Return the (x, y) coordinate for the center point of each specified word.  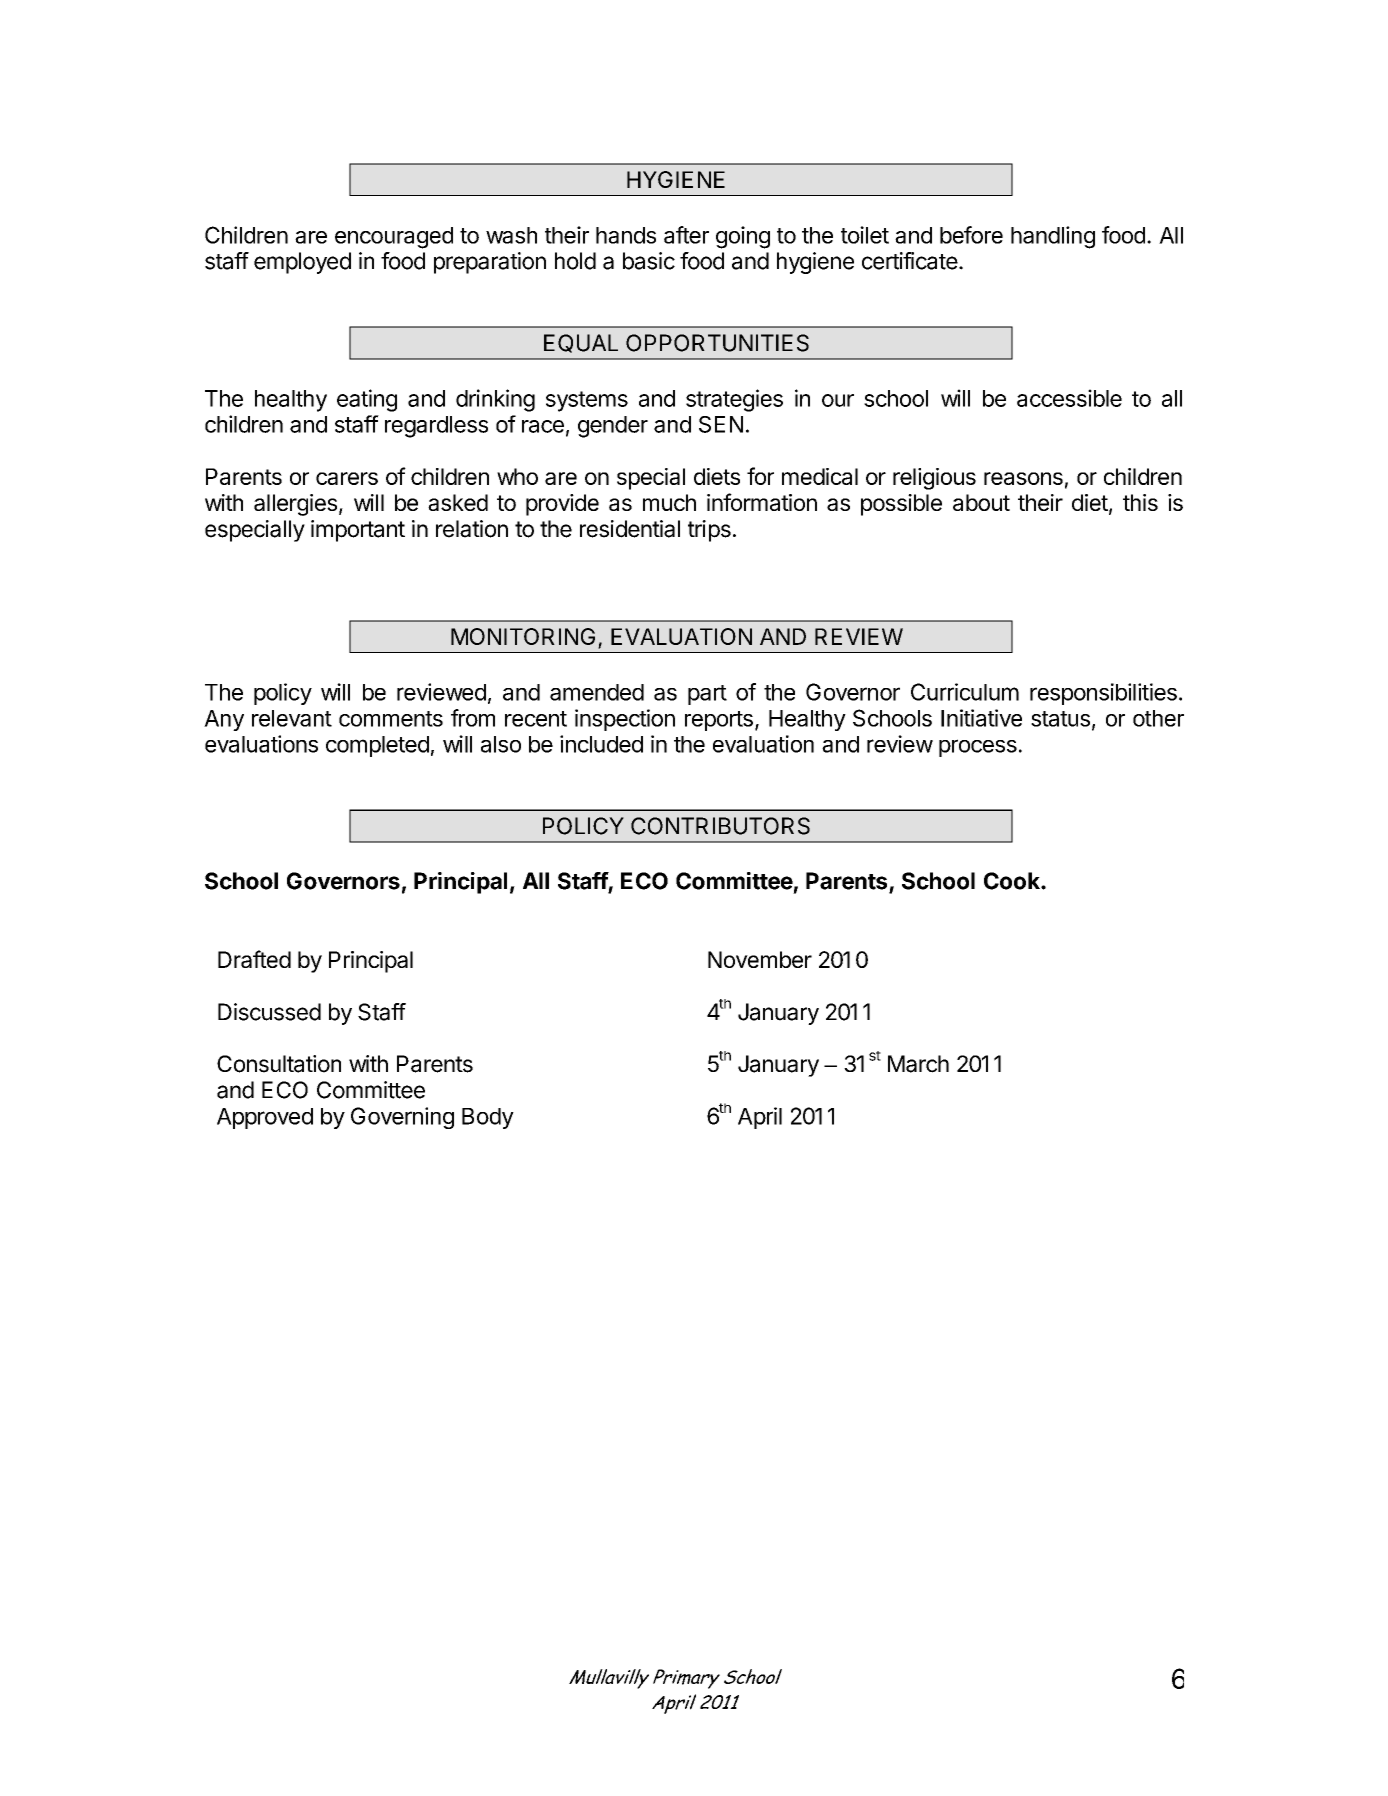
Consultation (279, 1064)
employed (302, 263)
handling (1053, 237)
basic (649, 261)
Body (488, 1118)
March (918, 1064)
